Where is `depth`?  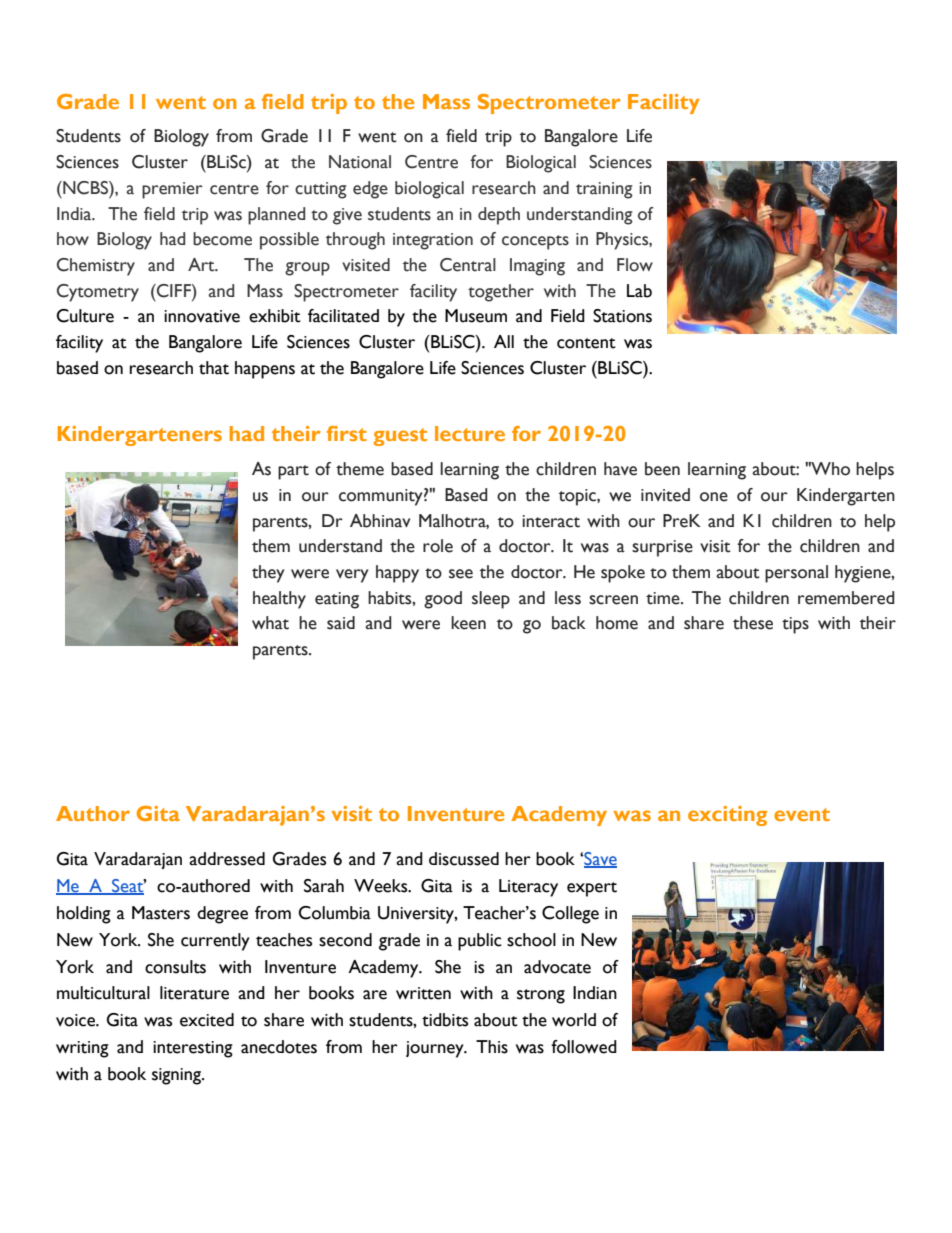 depth is located at coordinates (499, 216).
